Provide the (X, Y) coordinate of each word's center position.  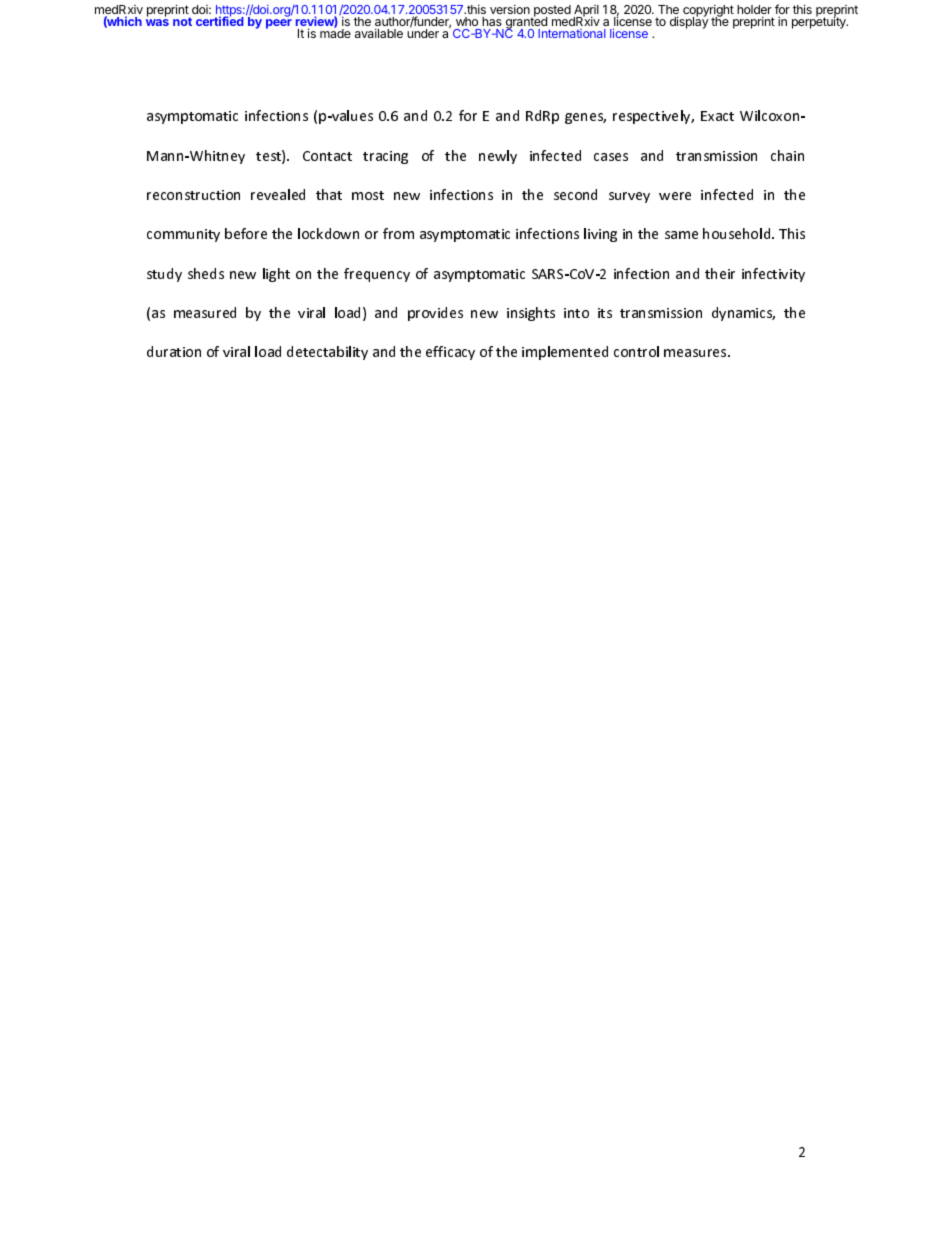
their (720, 273)
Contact (327, 156)
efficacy (450, 353)
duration (174, 351)
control (636, 351)
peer (279, 24)
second (575, 194)
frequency (377, 275)
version (510, 9)
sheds (206, 273)
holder (754, 11)
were (675, 196)
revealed (278, 194)
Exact (717, 116)
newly (498, 157)
